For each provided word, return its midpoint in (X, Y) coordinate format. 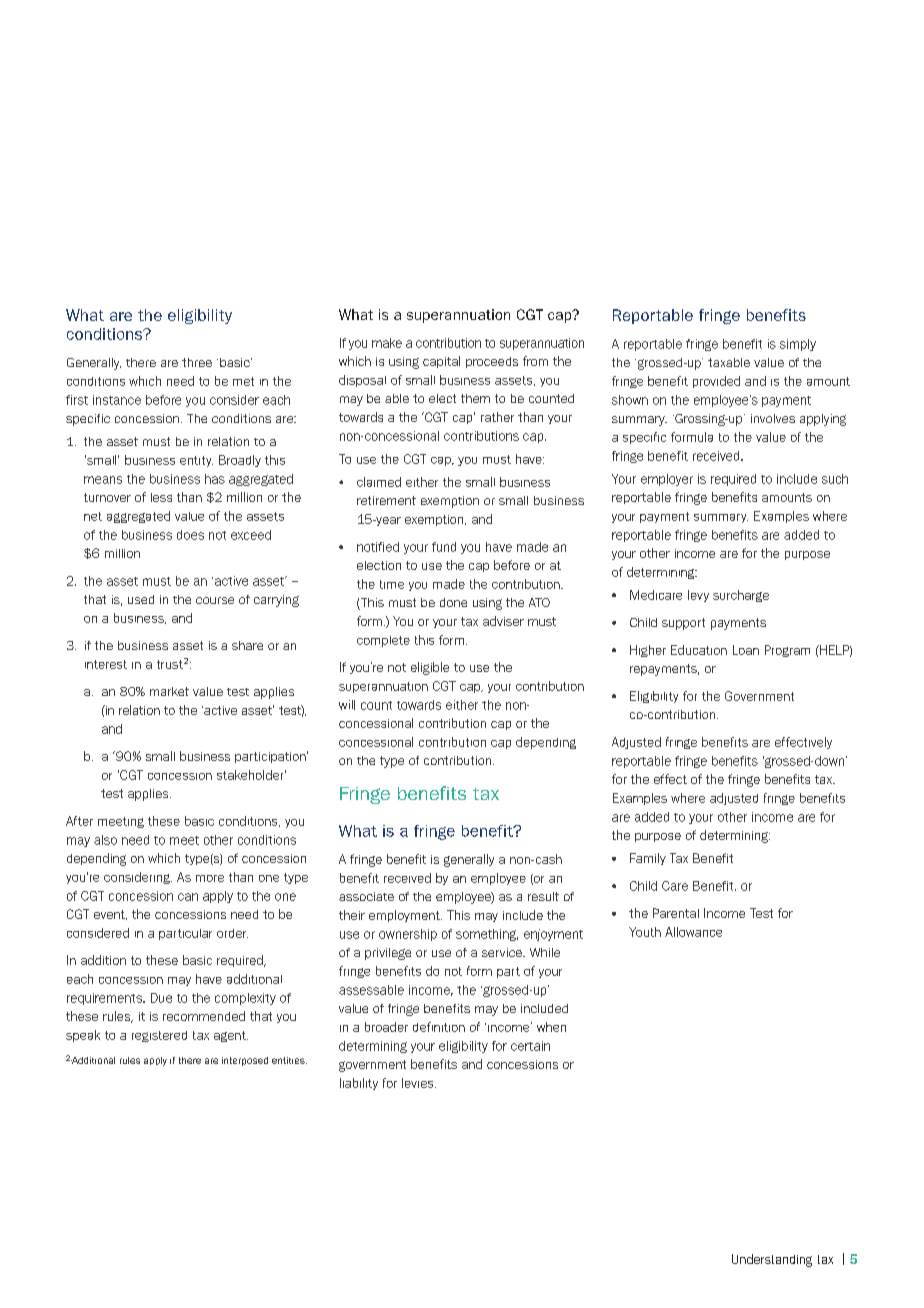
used (141, 599)
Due (161, 998)
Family (648, 859)
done (453, 602)
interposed (245, 1061)
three (197, 362)
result (543, 896)
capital (441, 362)
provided (716, 382)
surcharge (741, 596)
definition (439, 1027)
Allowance (693, 932)
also (105, 840)
